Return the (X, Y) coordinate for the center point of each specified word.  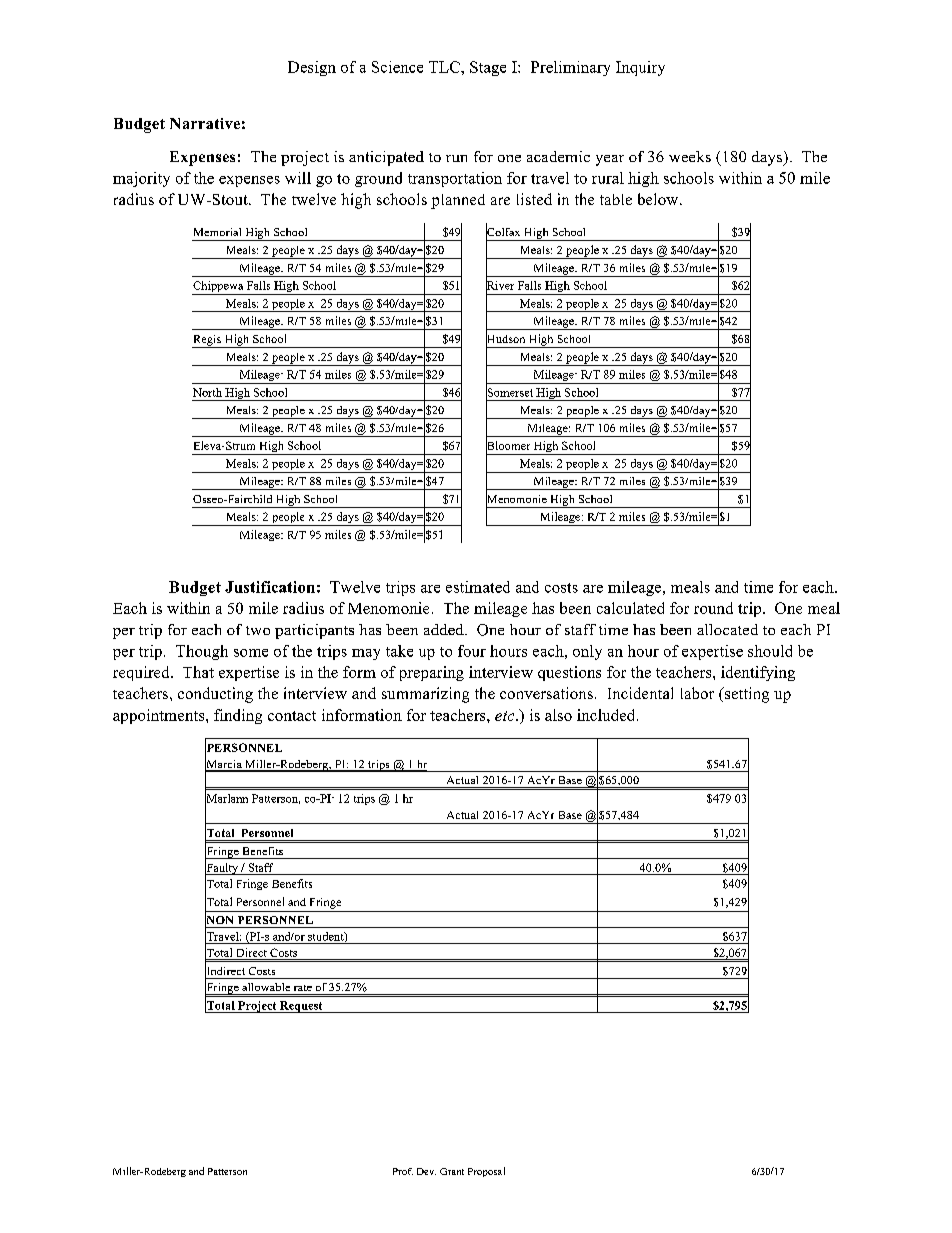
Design (312, 68)
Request (301, 1007)
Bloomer (508, 445)
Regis (207, 341)
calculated (630, 608)
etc (506, 716)
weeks (690, 156)
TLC (445, 67)
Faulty (223, 869)
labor (697, 693)
